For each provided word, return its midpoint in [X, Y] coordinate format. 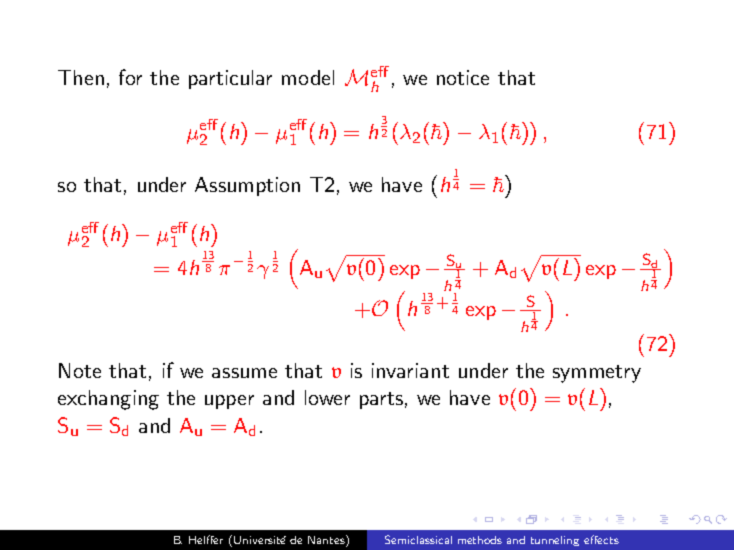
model [308, 77]
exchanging [108, 400]
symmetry [597, 374]
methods [480, 540]
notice [463, 77]
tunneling [555, 541]
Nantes [327, 541]
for [130, 77]
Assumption [247, 186]
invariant [410, 370]
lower [327, 397]
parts [381, 400]
